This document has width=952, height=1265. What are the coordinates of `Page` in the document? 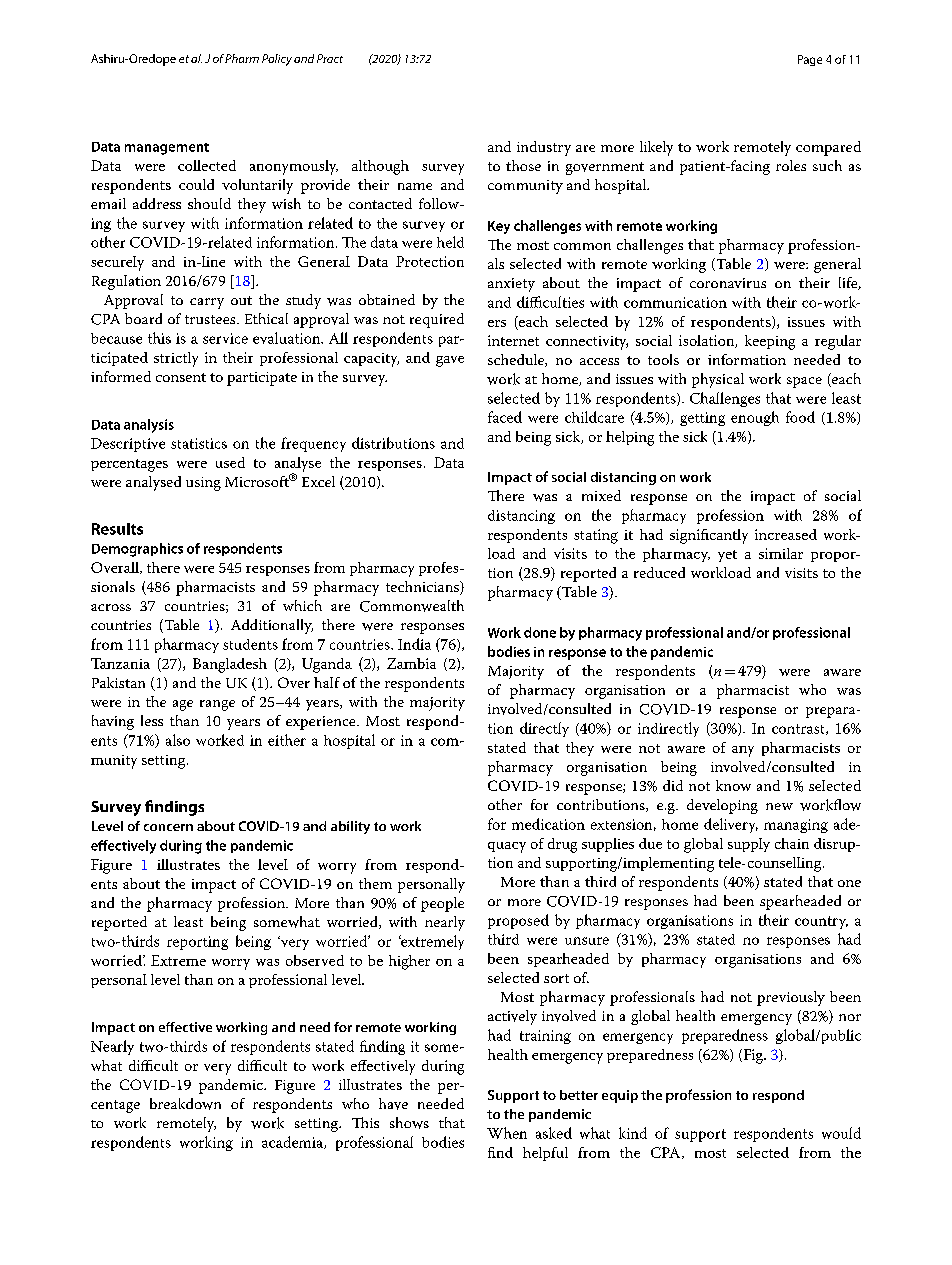 It's located at (810, 60).
